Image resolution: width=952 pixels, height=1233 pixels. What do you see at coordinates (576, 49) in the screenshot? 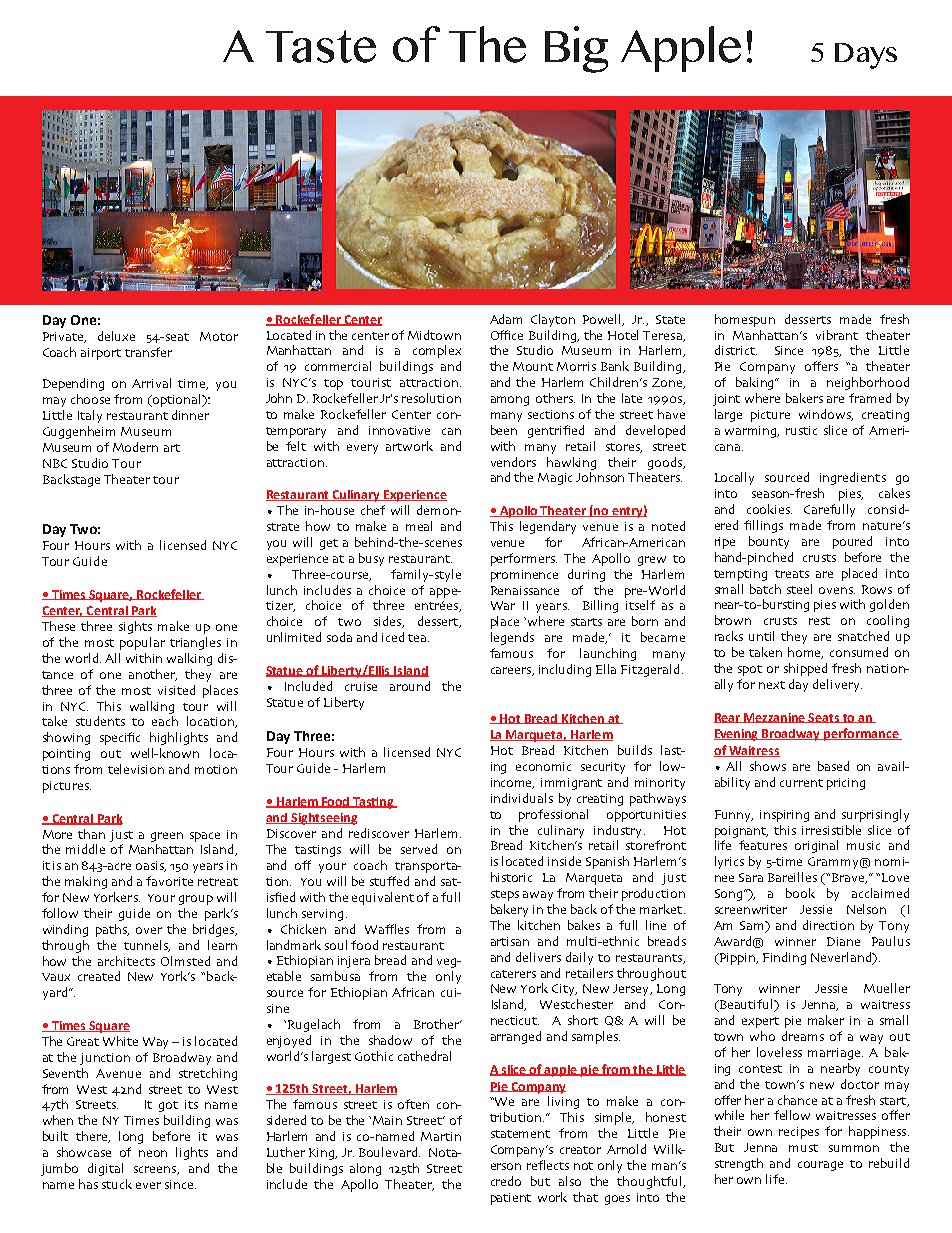
I see `Big` at bounding box center [576, 49].
